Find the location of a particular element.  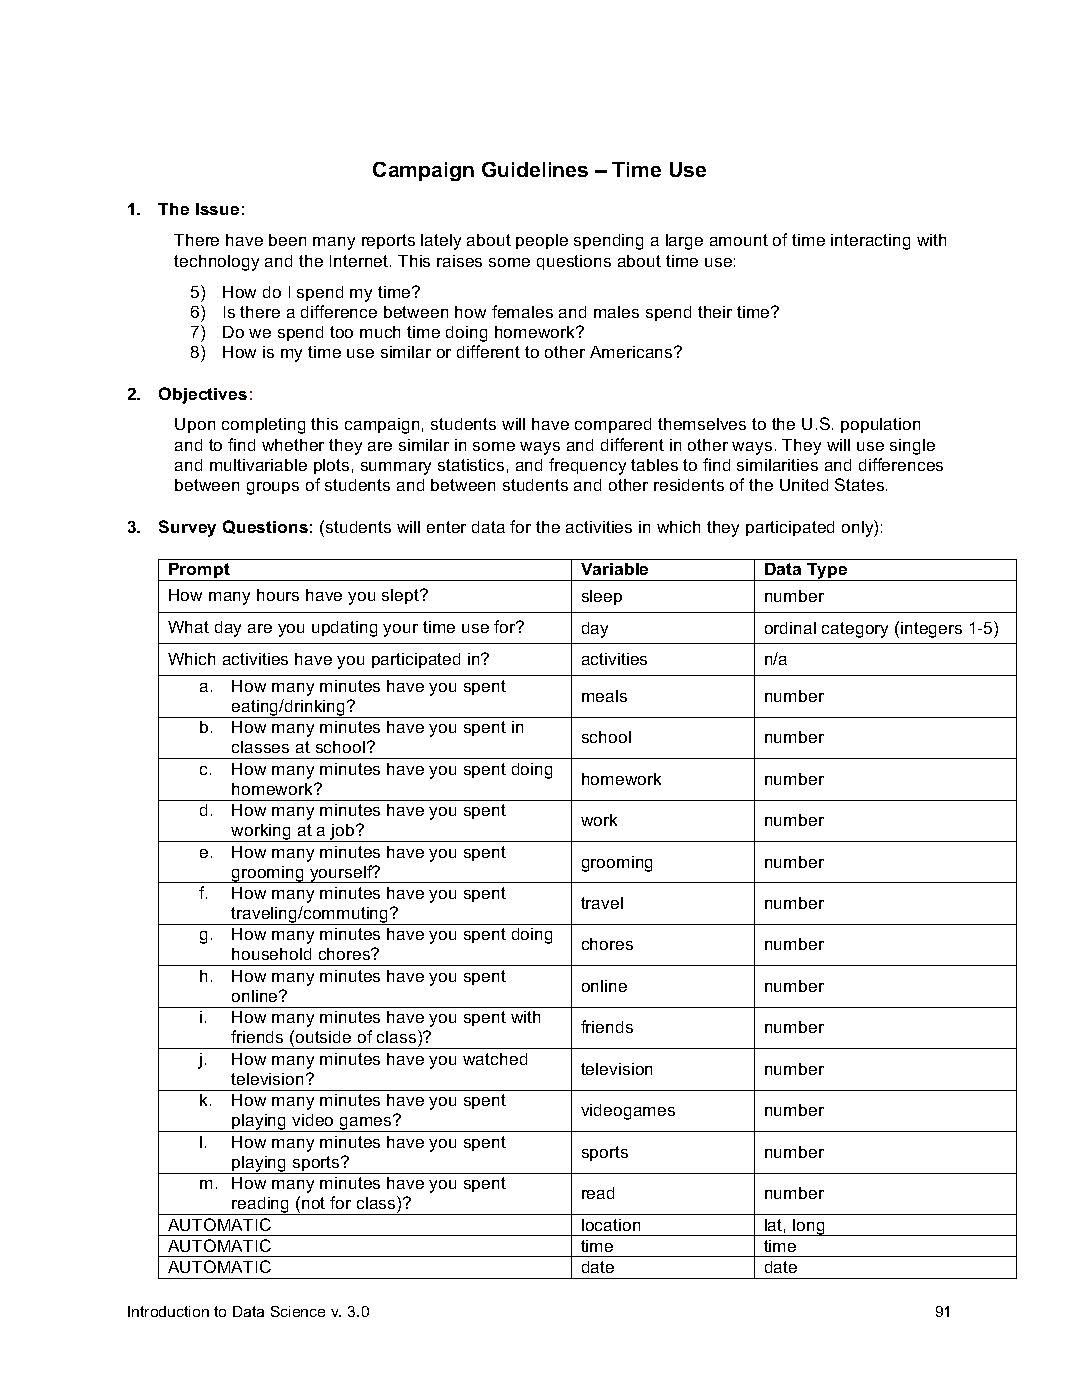

sleep is located at coordinates (602, 597).
